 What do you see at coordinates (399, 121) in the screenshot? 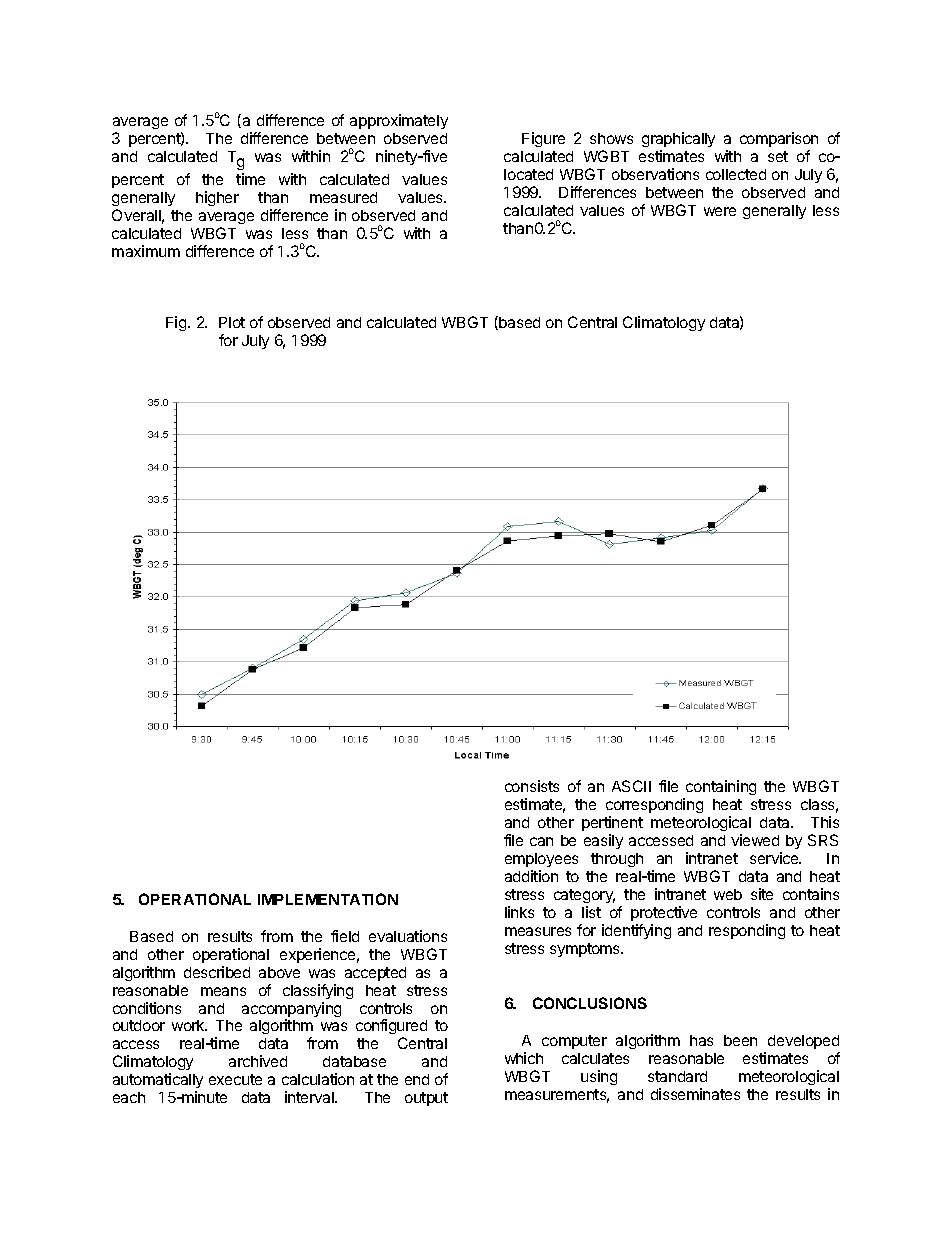
I see `approximately` at bounding box center [399, 121].
